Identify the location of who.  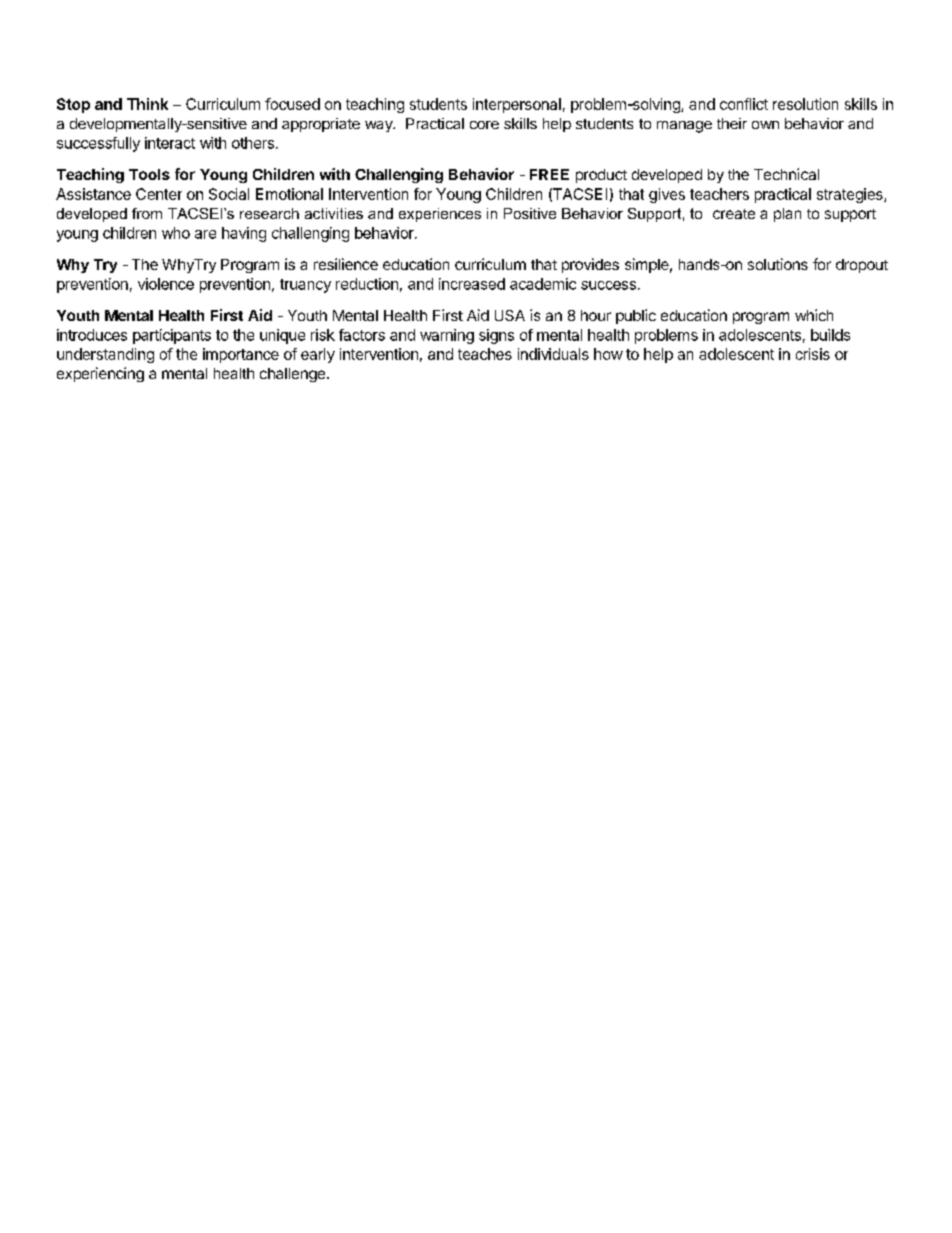
(176, 233).
